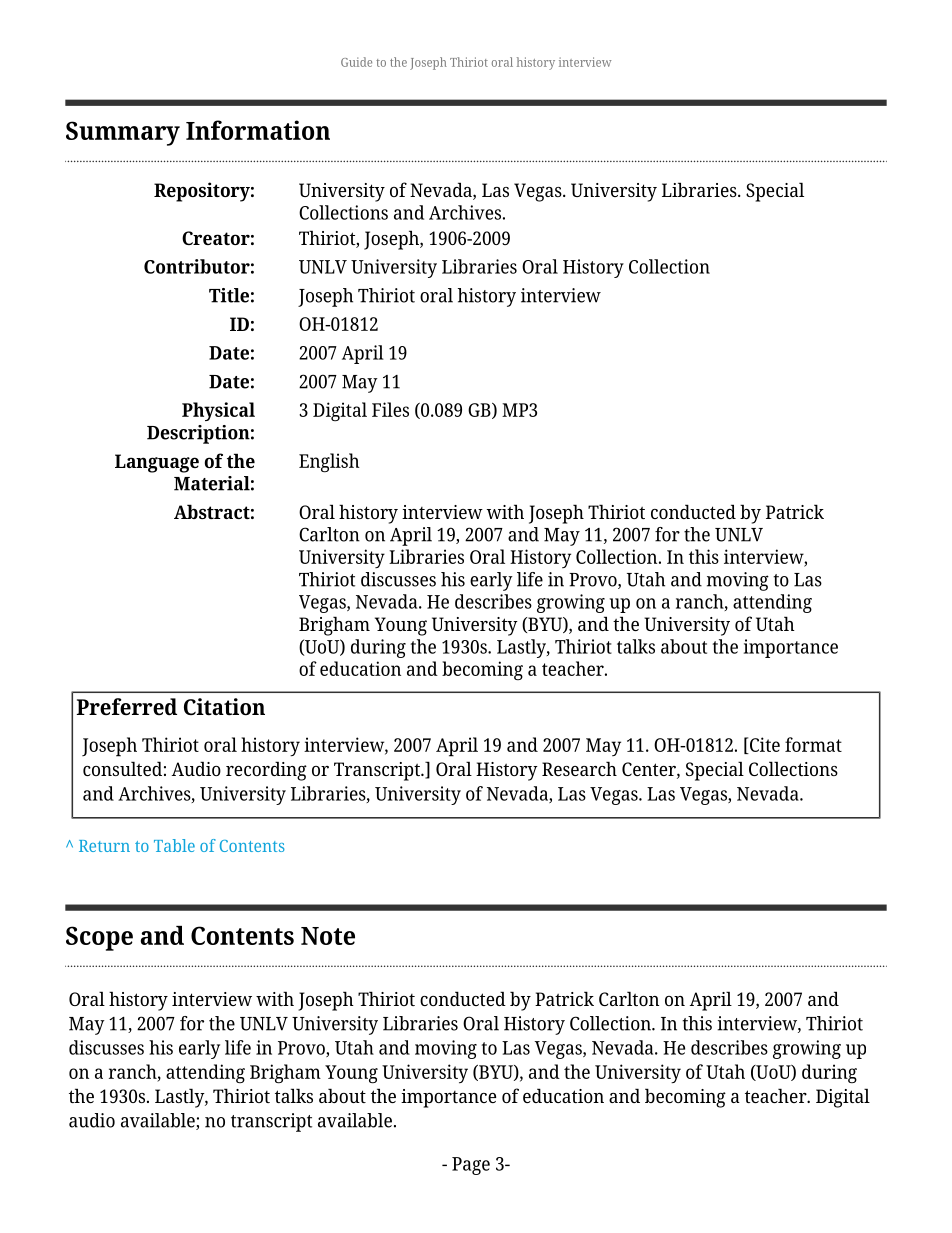  Describe the element at coordinates (224, 707) in the screenshot. I see `Citation` at that location.
